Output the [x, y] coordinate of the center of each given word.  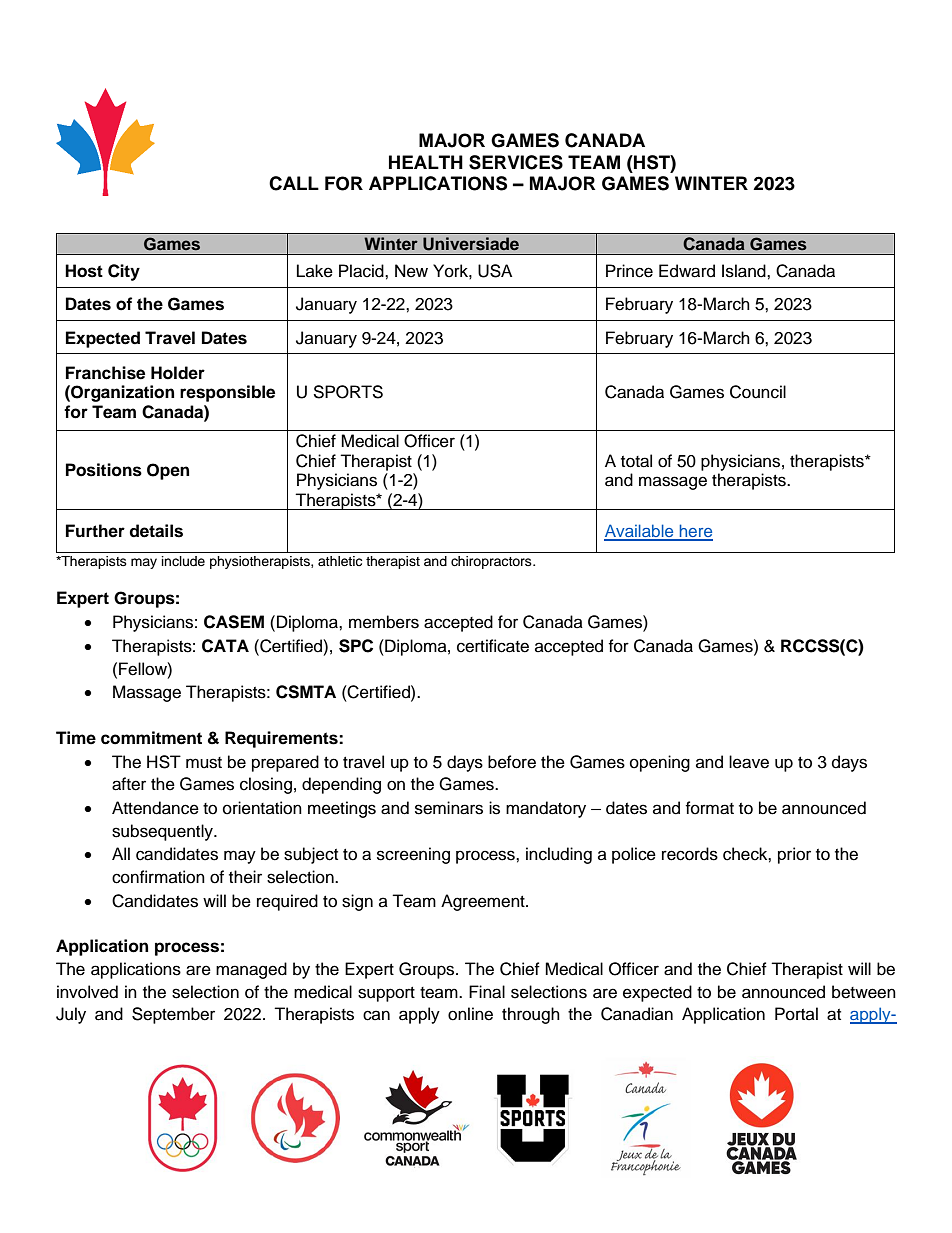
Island [745, 271]
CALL [294, 183]
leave [749, 762]
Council [758, 392]
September [173, 1015]
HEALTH [426, 162]
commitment [151, 738]
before [512, 762]
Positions [104, 470]
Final [487, 992]
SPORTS [348, 392]
